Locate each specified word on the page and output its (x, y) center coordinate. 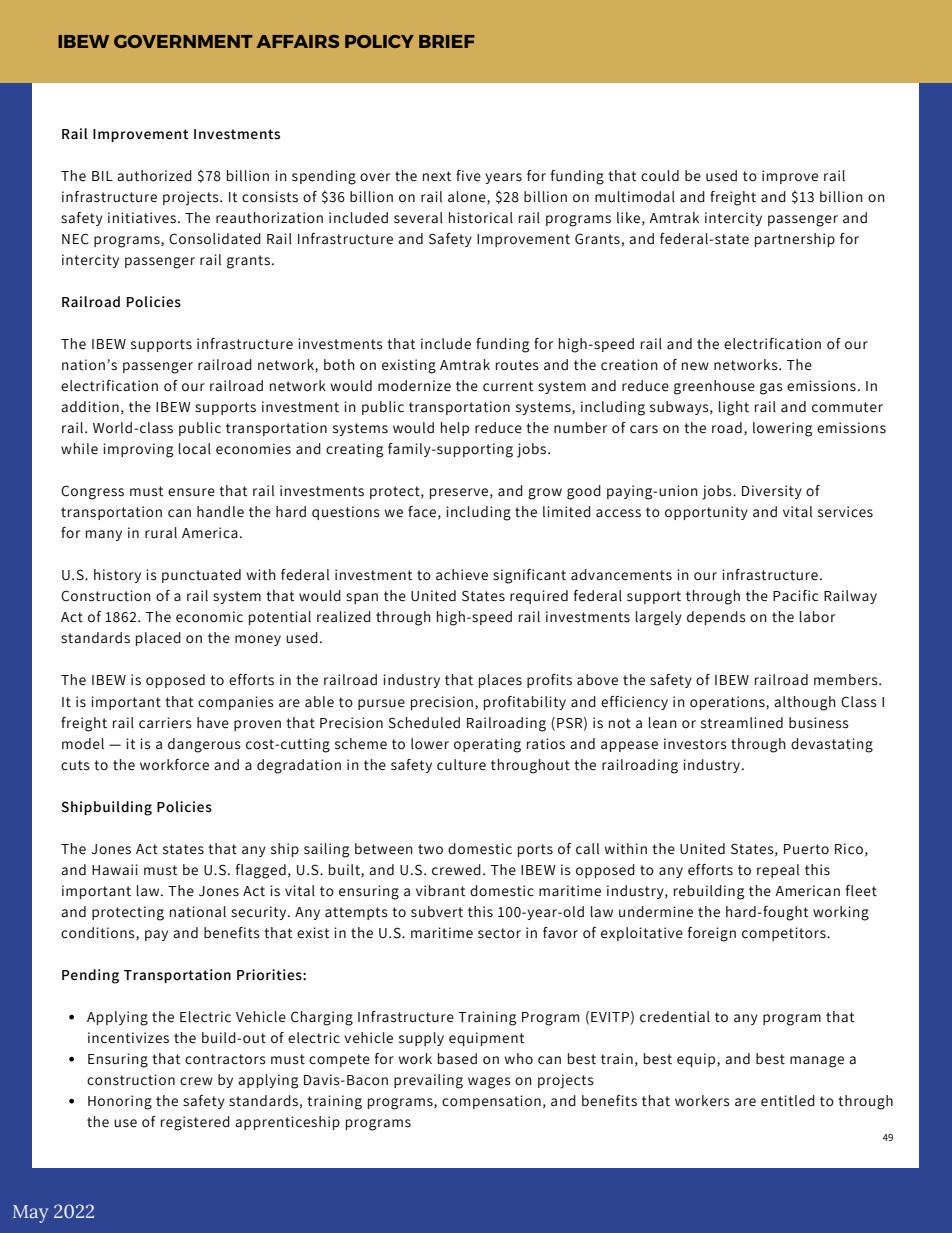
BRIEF (447, 41)
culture (461, 765)
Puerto (806, 849)
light (734, 408)
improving (138, 450)
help (455, 429)
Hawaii (115, 869)
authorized (154, 176)
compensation (491, 1102)
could (660, 176)
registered (195, 1123)
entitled (788, 1101)
